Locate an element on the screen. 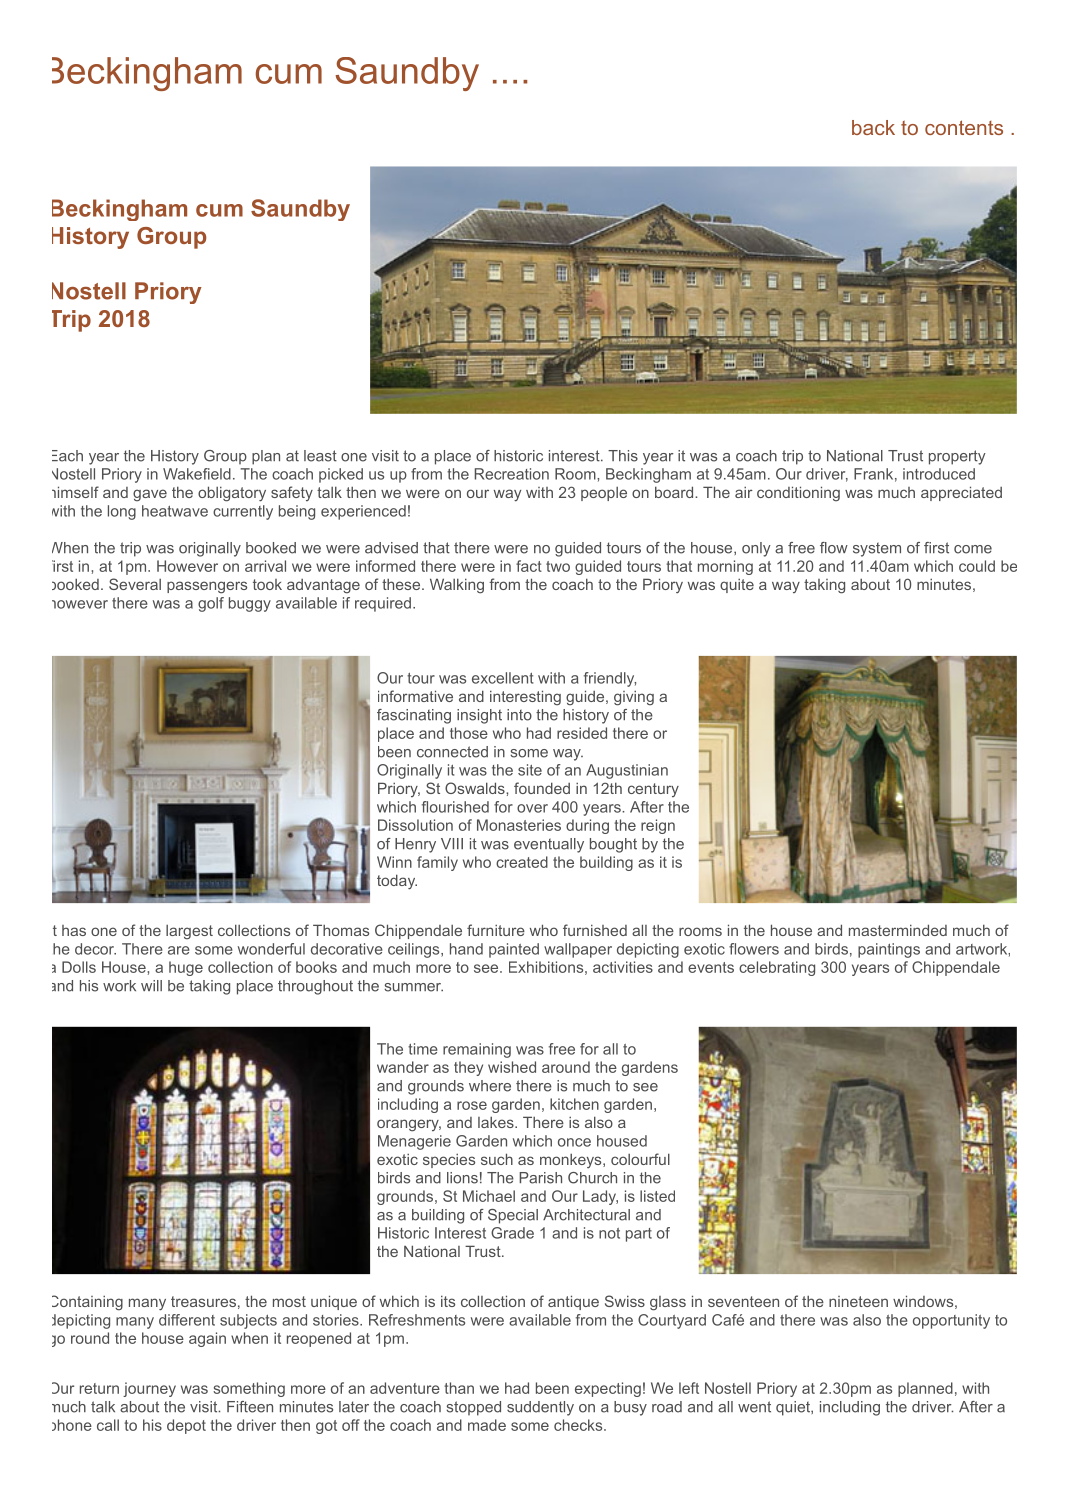  fact is located at coordinates (529, 566).
